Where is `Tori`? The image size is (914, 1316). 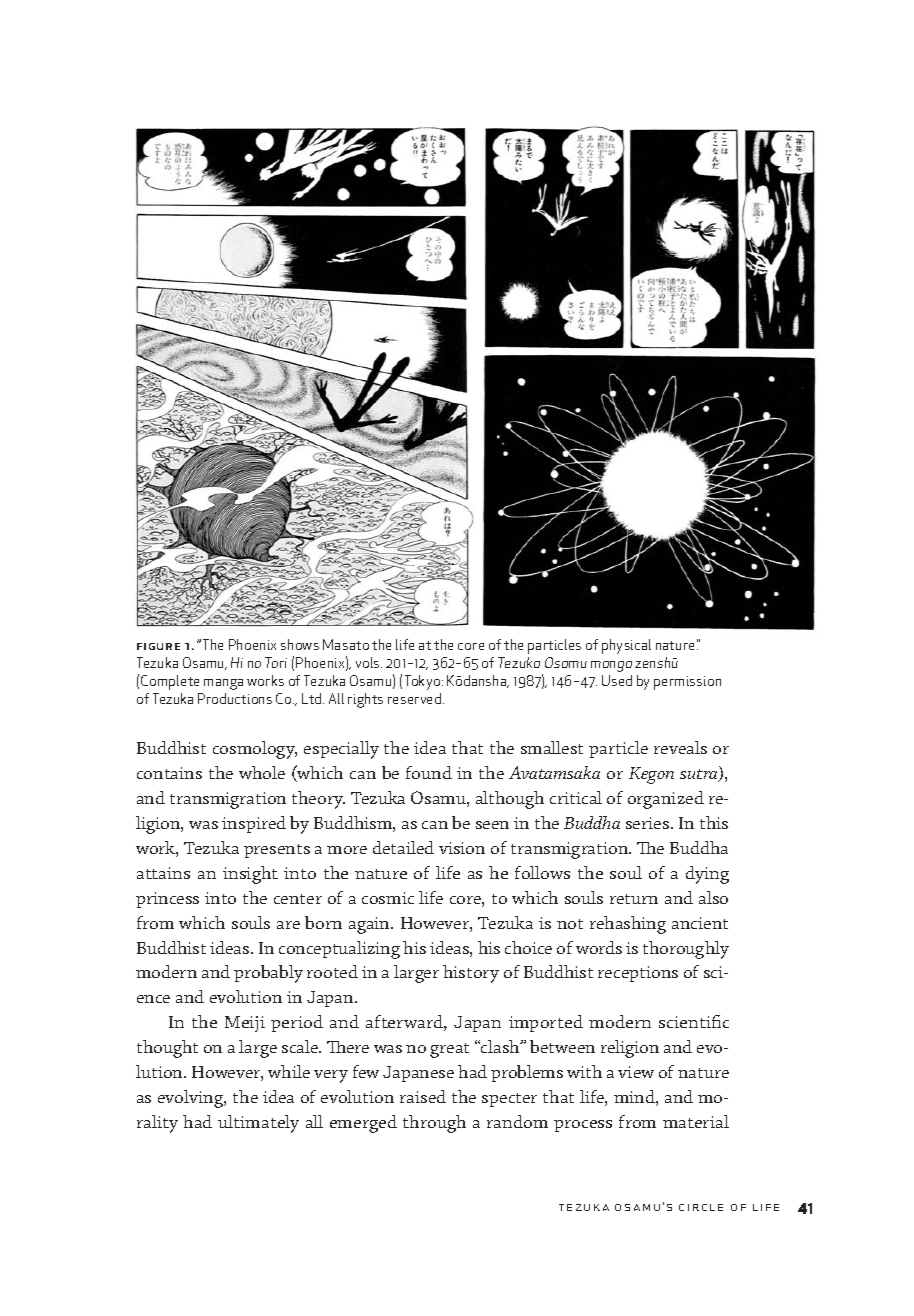 Tori is located at coordinates (276, 662).
